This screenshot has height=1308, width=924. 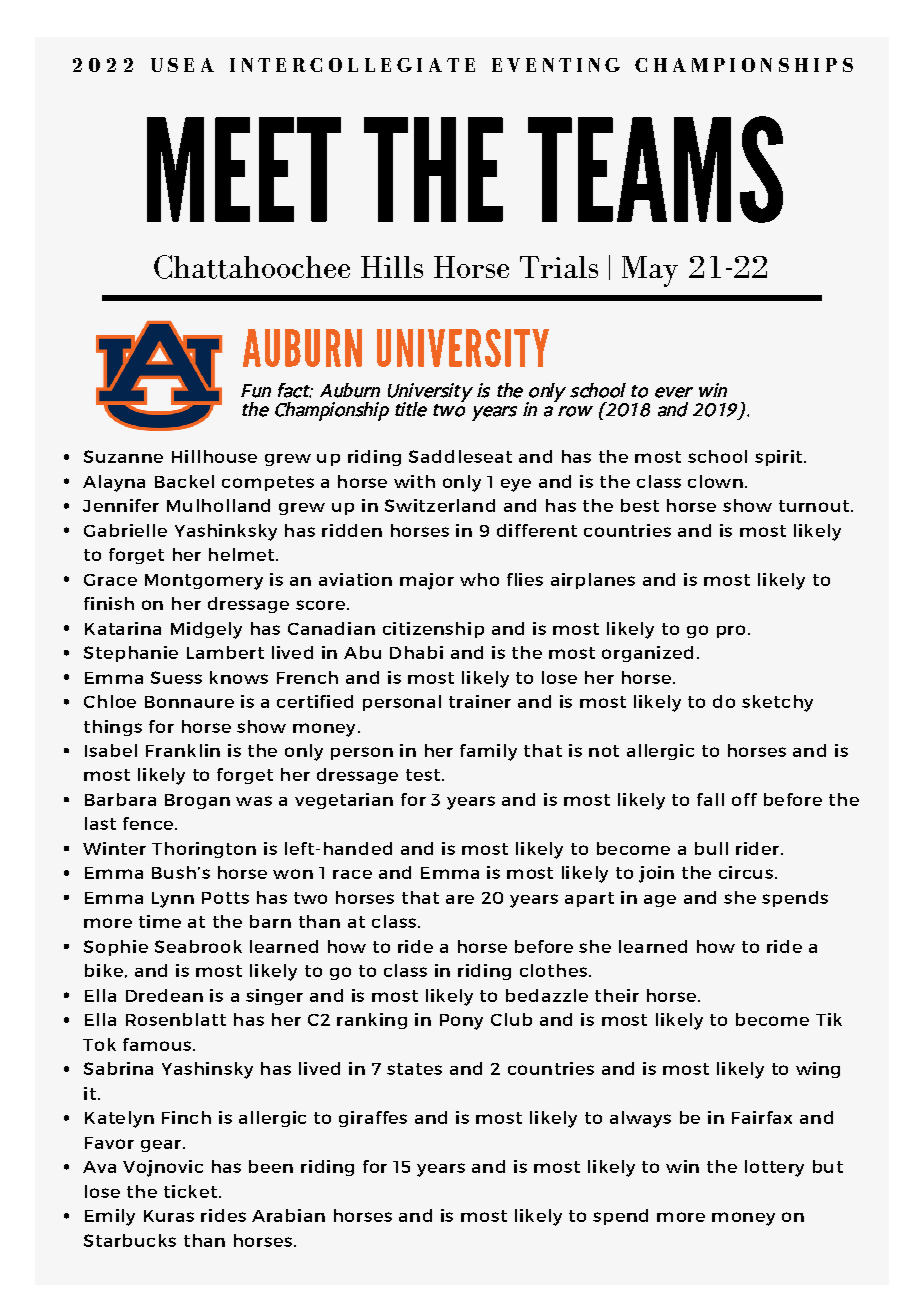 What do you see at coordinates (218, 505) in the screenshot?
I see `Mulholland` at bounding box center [218, 505].
